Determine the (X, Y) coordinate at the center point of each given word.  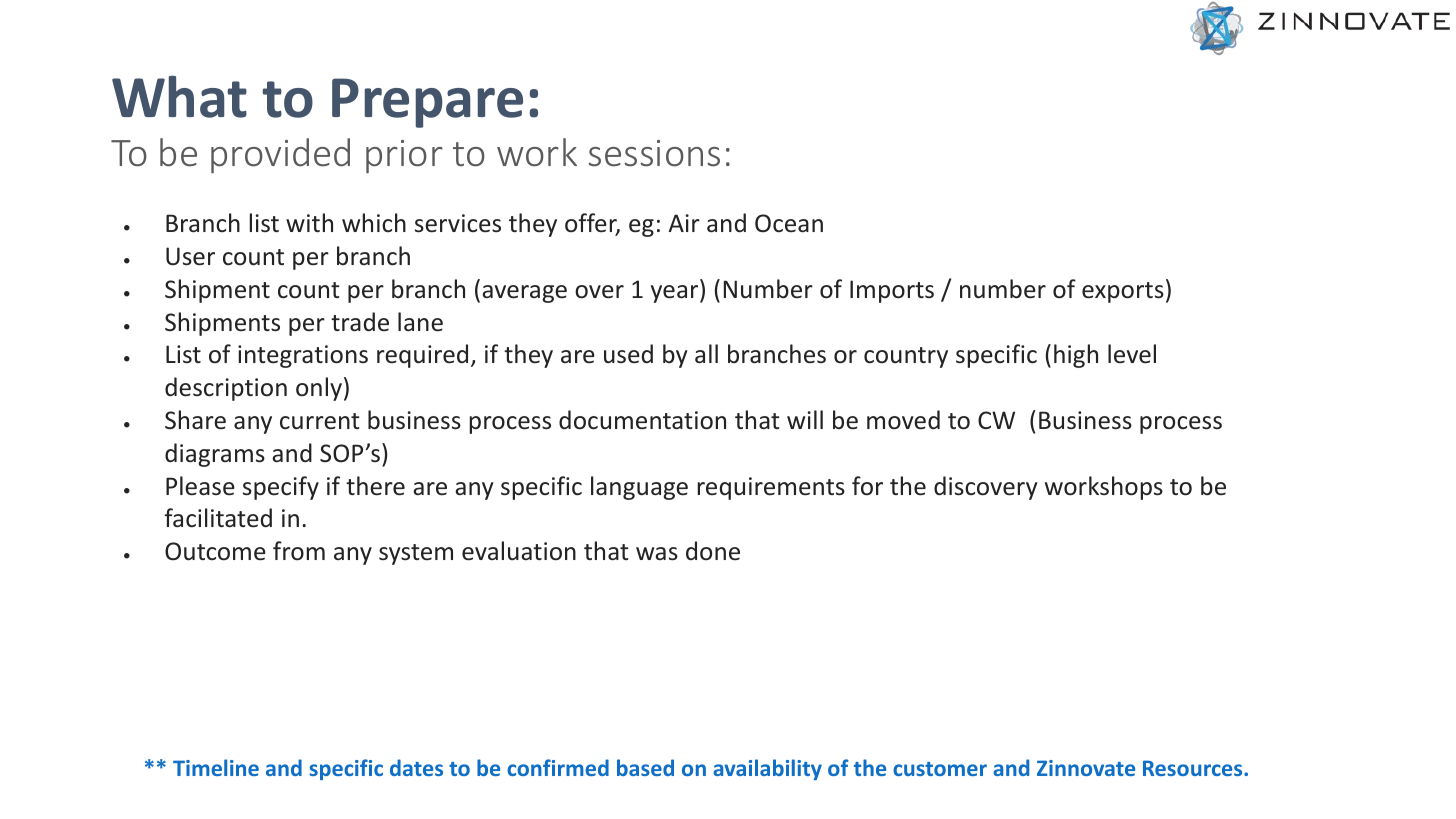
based (645, 767)
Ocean (789, 223)
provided (280, 155)
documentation (642, 420)
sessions (654, 153)
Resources (1194, 768)
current (320, 421)
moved (903, 420)
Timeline (216, 767)
